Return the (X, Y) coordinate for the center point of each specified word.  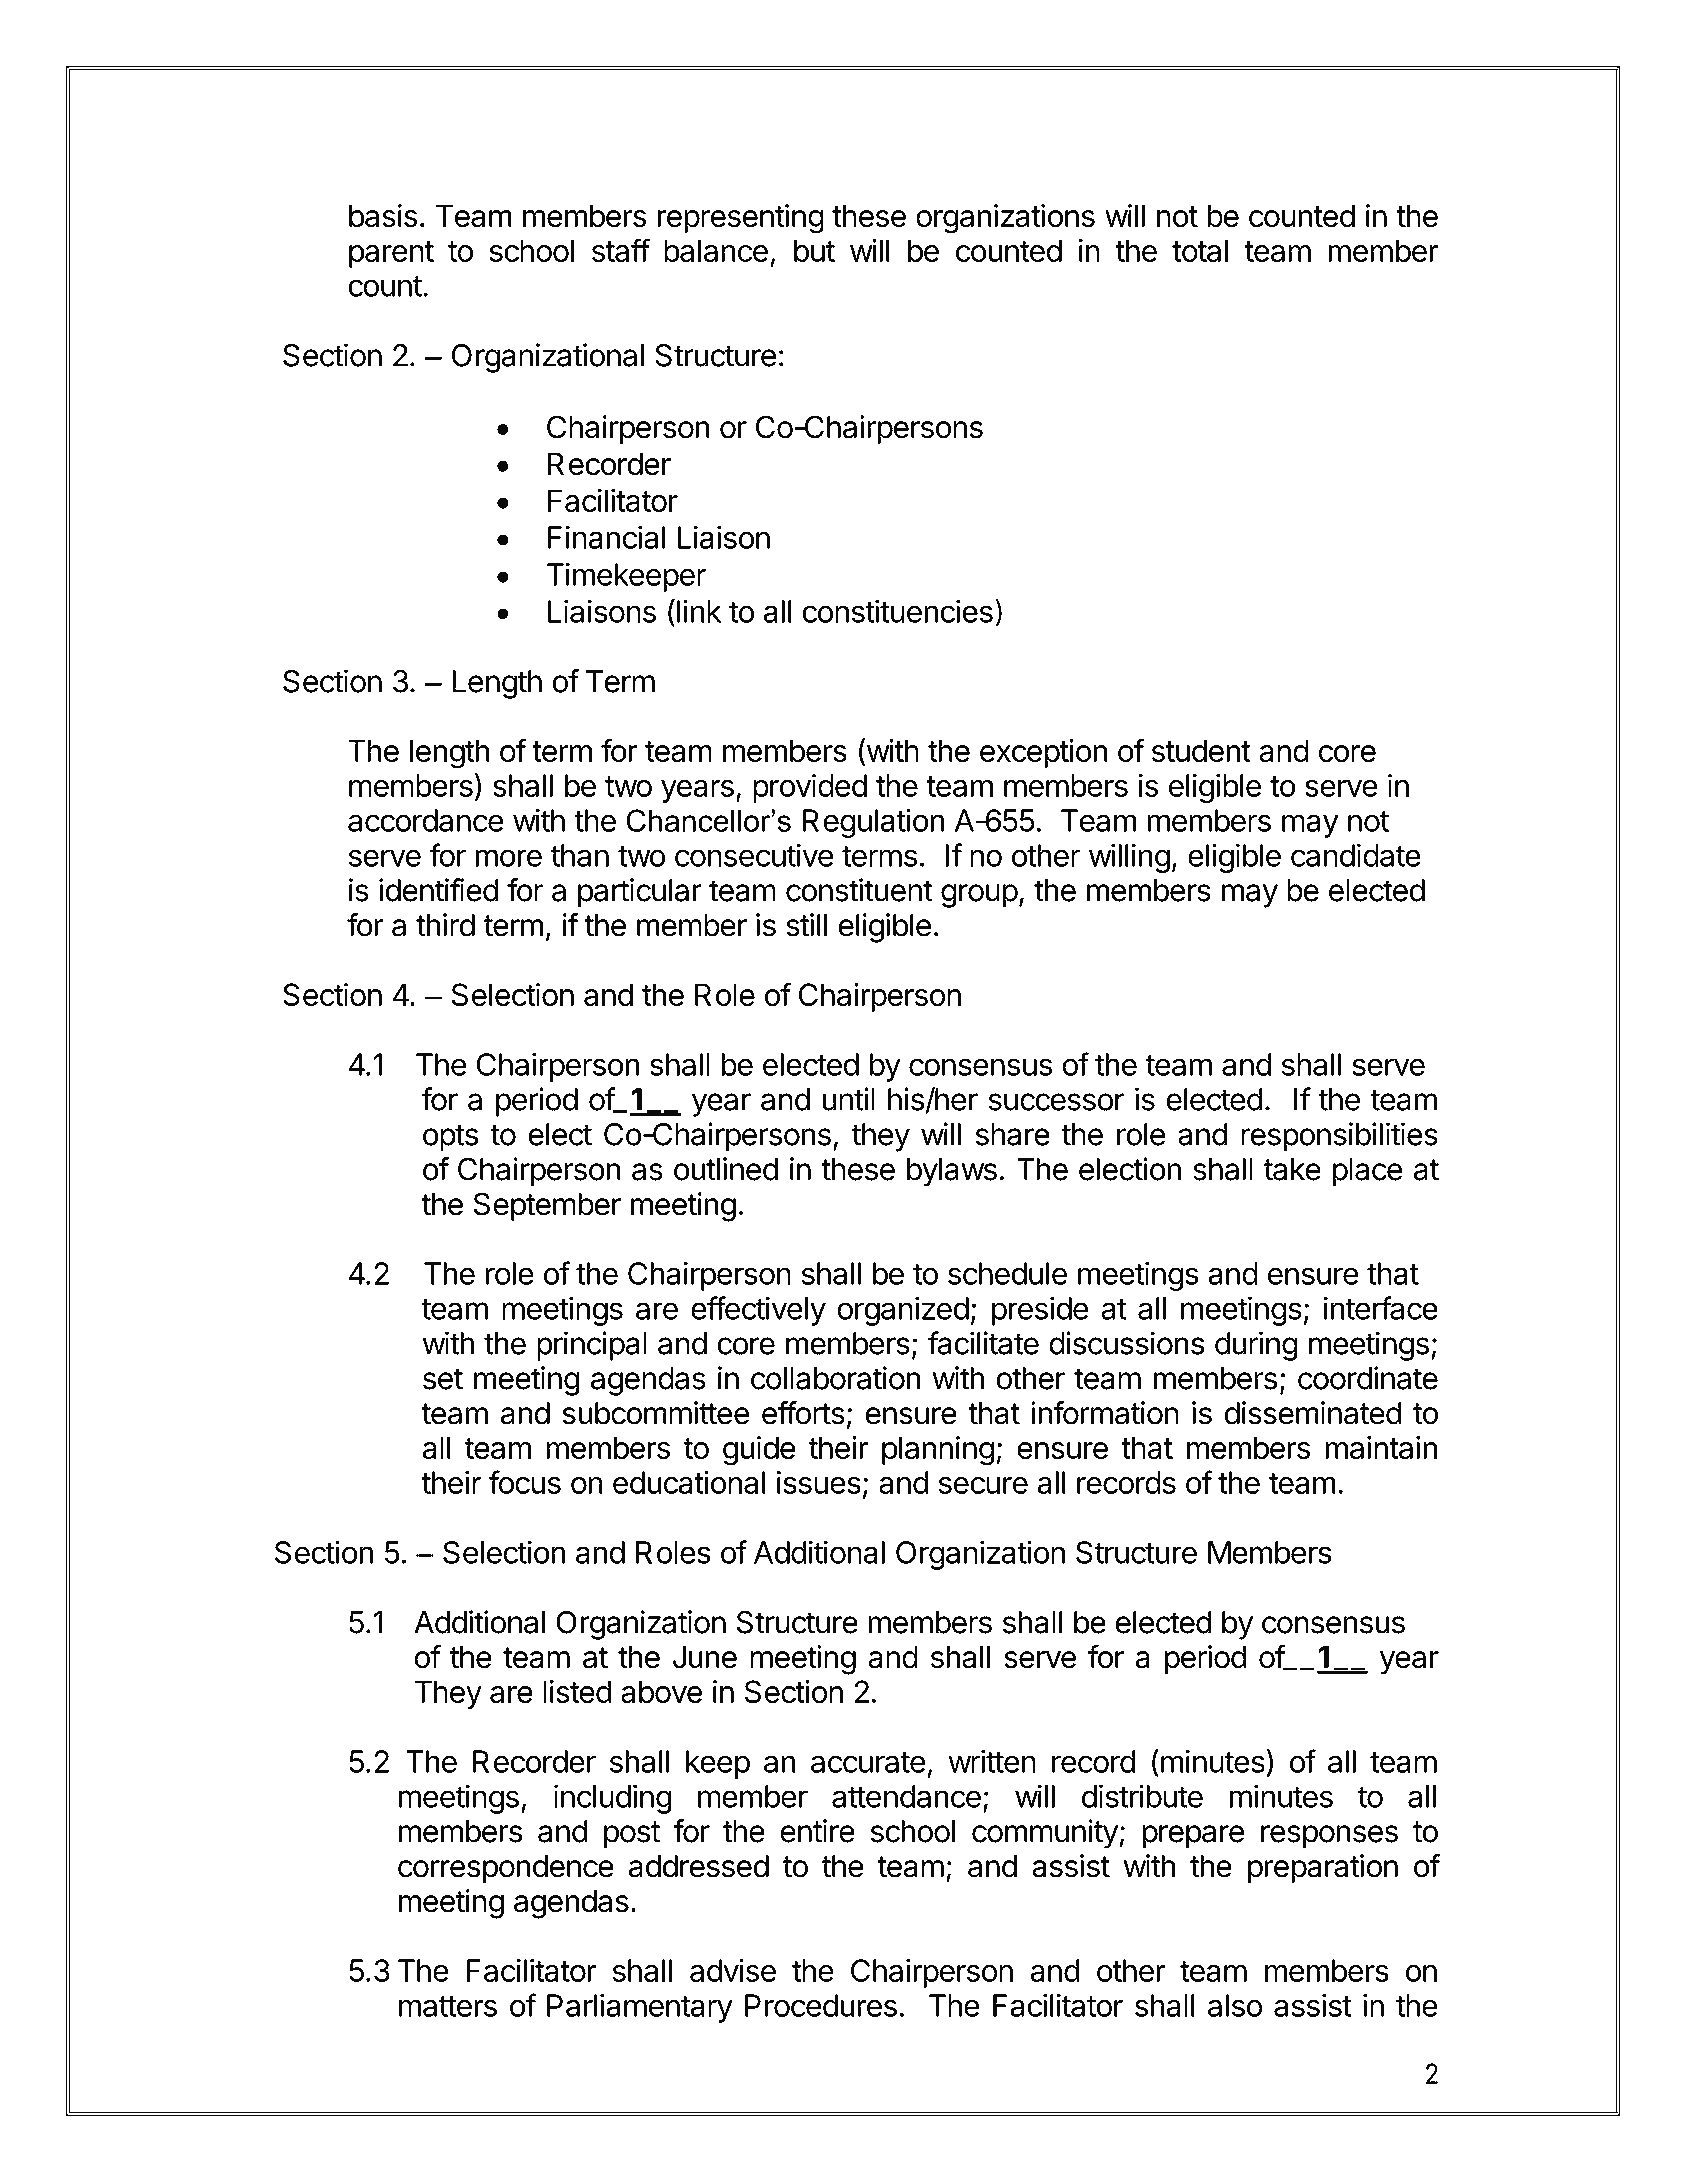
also (1235, 2005)
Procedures (821, 2005)
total (1200, 250)
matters (448, 2006)
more (508, 858)
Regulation (873, 823)
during (1256, 1346)
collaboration (835, 1378)
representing (740, 219)
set (443, 1379)
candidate (1356, 855)
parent (391, 254)
